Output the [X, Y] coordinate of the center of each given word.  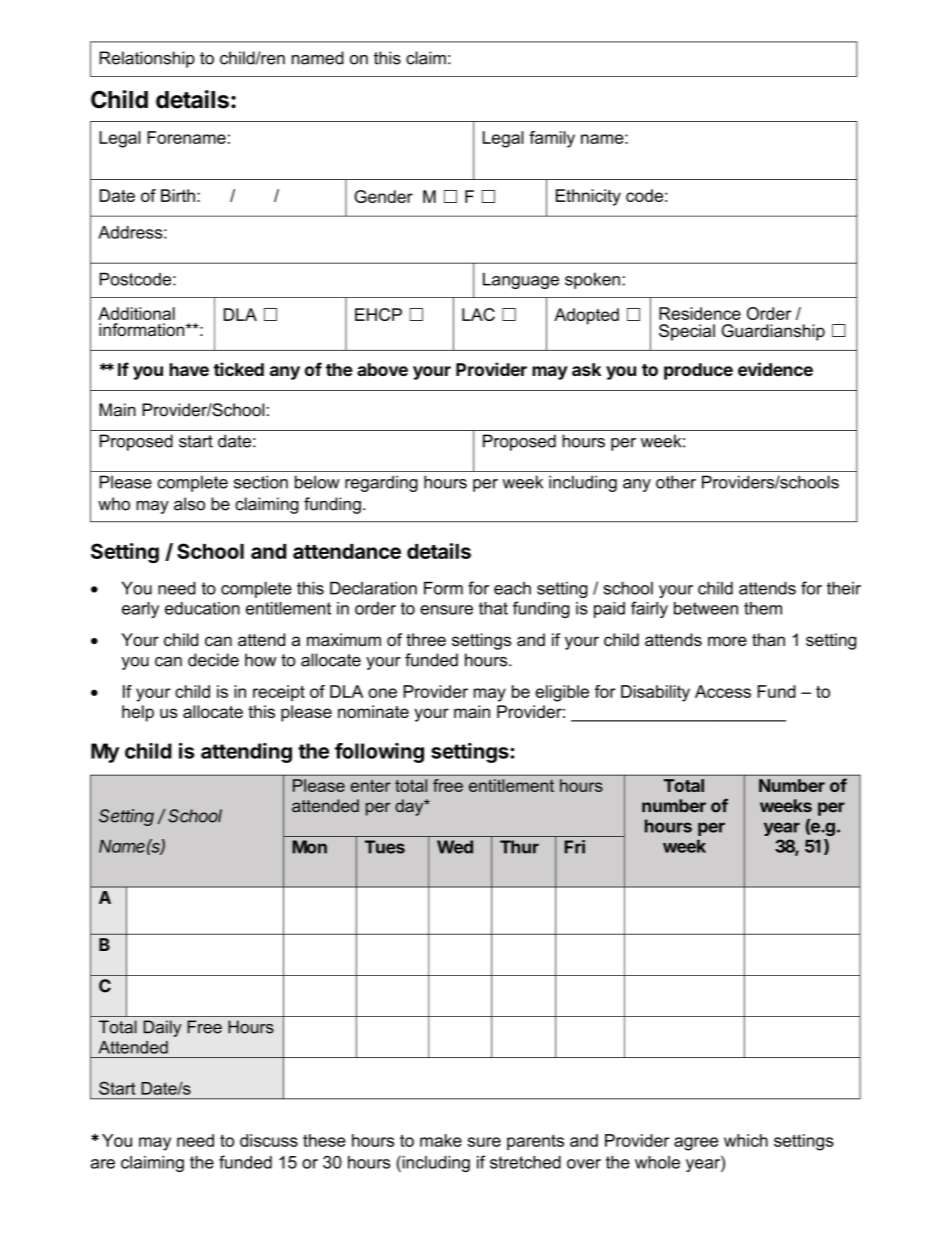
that [493, 608]
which [746, 1140]
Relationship [147, 59]
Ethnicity [588, 197]
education [202, 608]
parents [535, 1142]
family [552, 139]
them [763, 608]
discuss [269, 1140]
